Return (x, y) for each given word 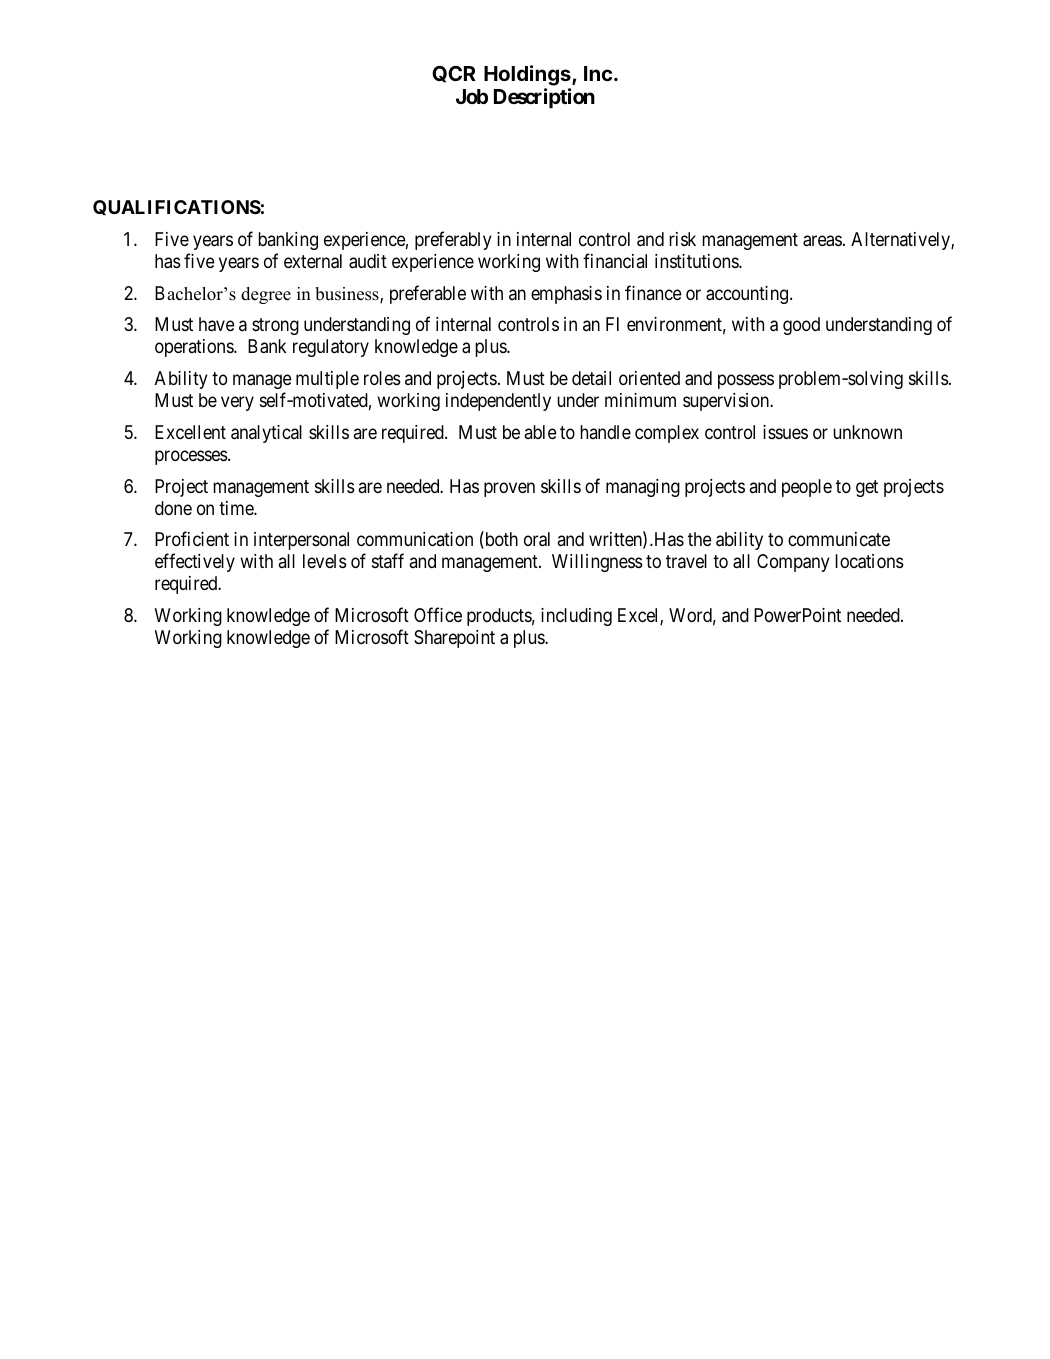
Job (472, 96)
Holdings (528, 75)
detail (591, 378)
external (313, 261)
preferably (453, 240)
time (237, 508)
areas (822, 241)
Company (793, 563)
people (807, 488)
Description (544, 98)
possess (746, 382)
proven (509, 489)
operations (195, 348)
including (576, 617)
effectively (195, 562)
